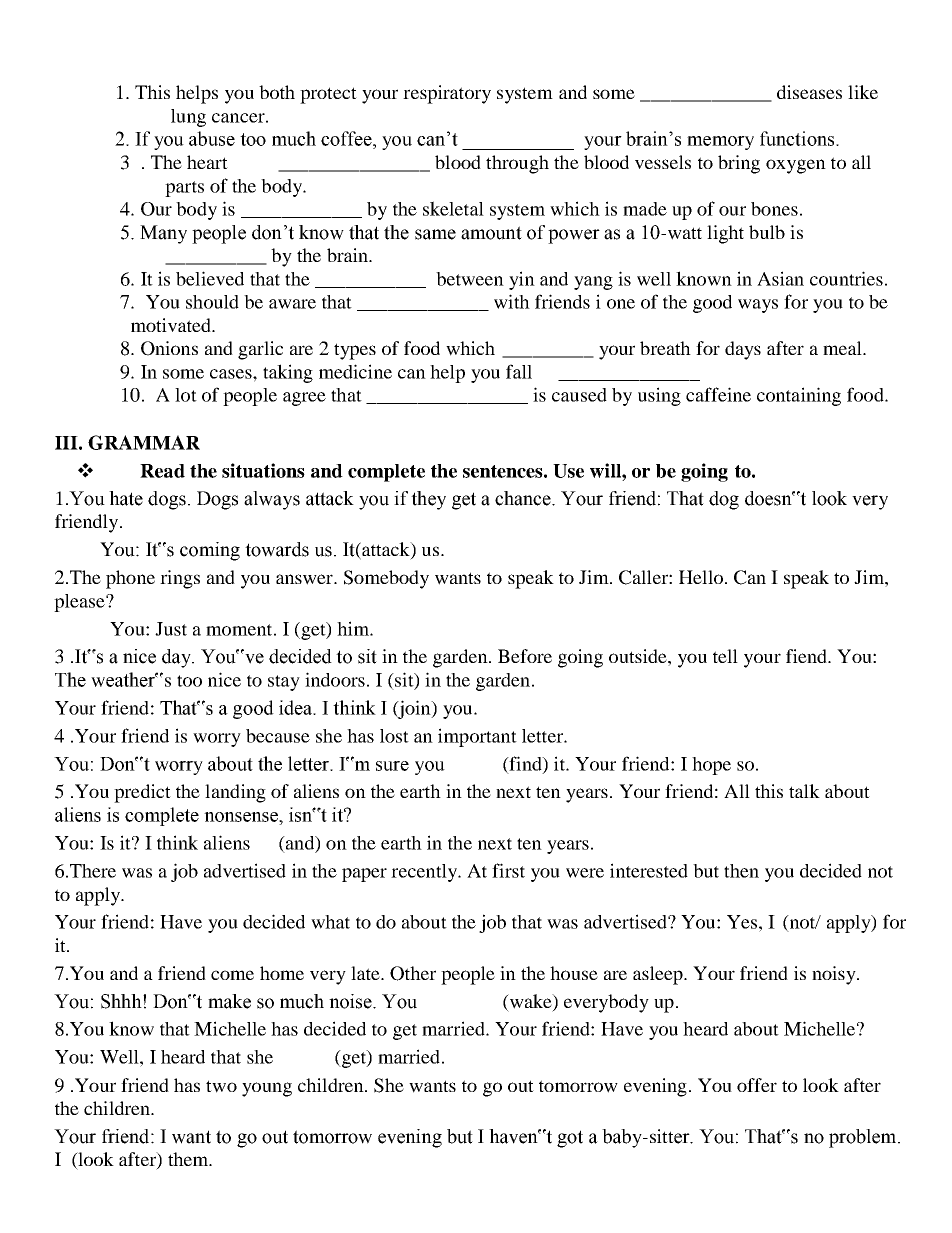 The width and height of the document is (952, 1233). Describe the element at coordinates (804, 791) in the document. I see `talk` at that location.
